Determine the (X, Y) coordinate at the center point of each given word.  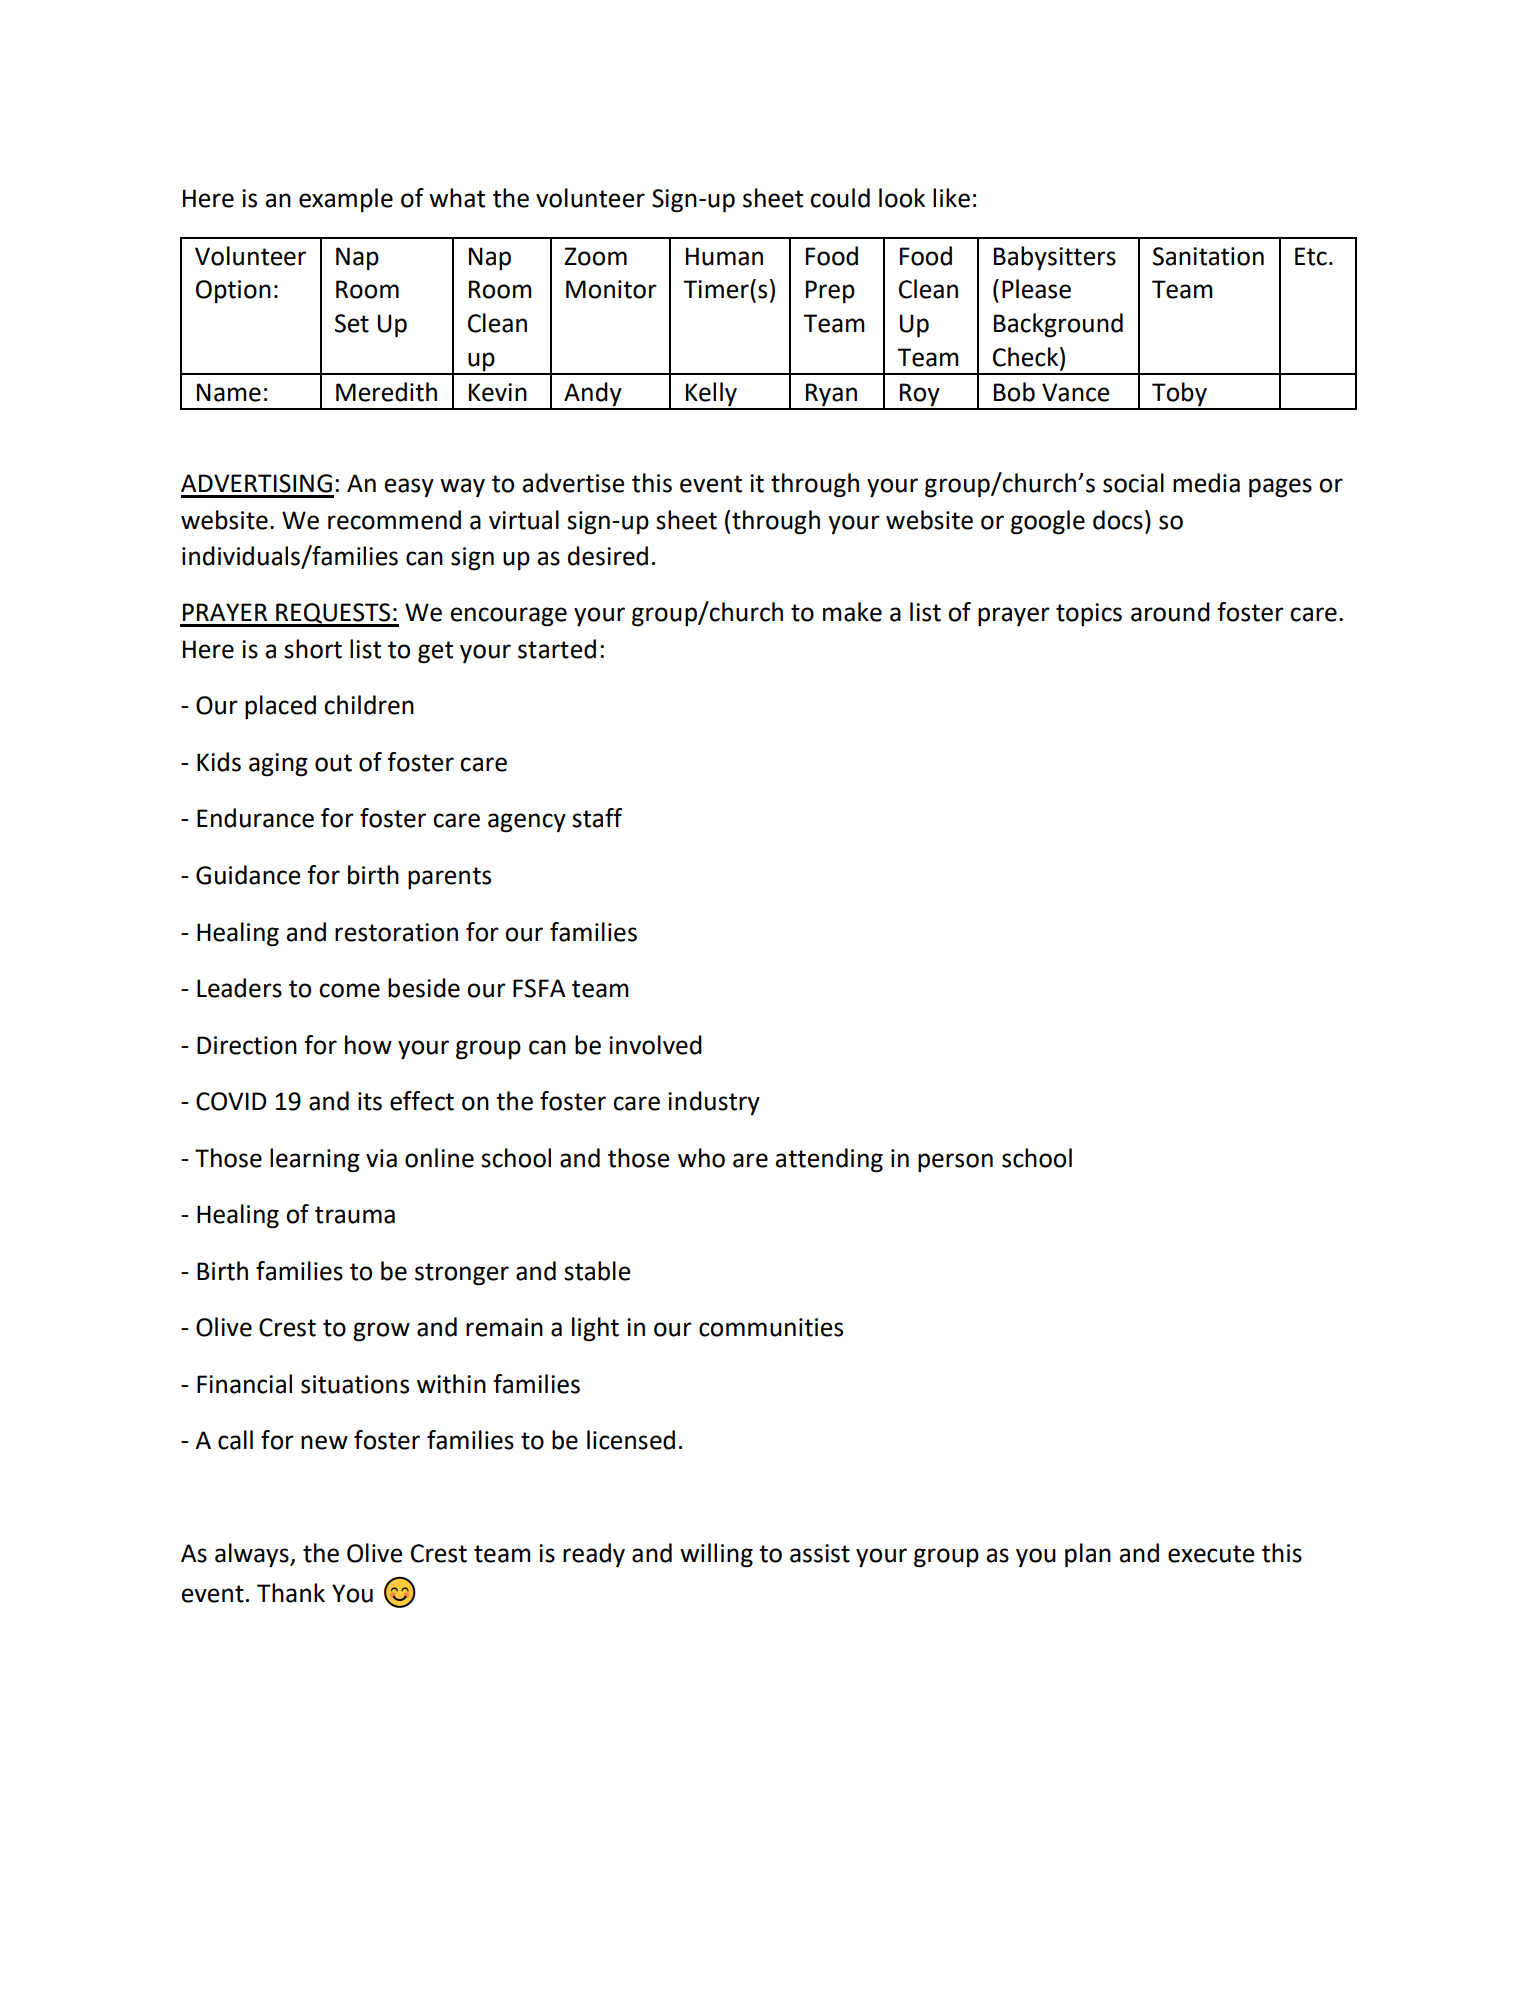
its (370, 1101)
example (346, 200)
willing (716, 1555)
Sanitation (1208, 256)
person (955, 1162)
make (852, 612)
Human (724, 256)
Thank (291, 1593)
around (1170, 612)
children (369, 705)
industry (714, 1103)
